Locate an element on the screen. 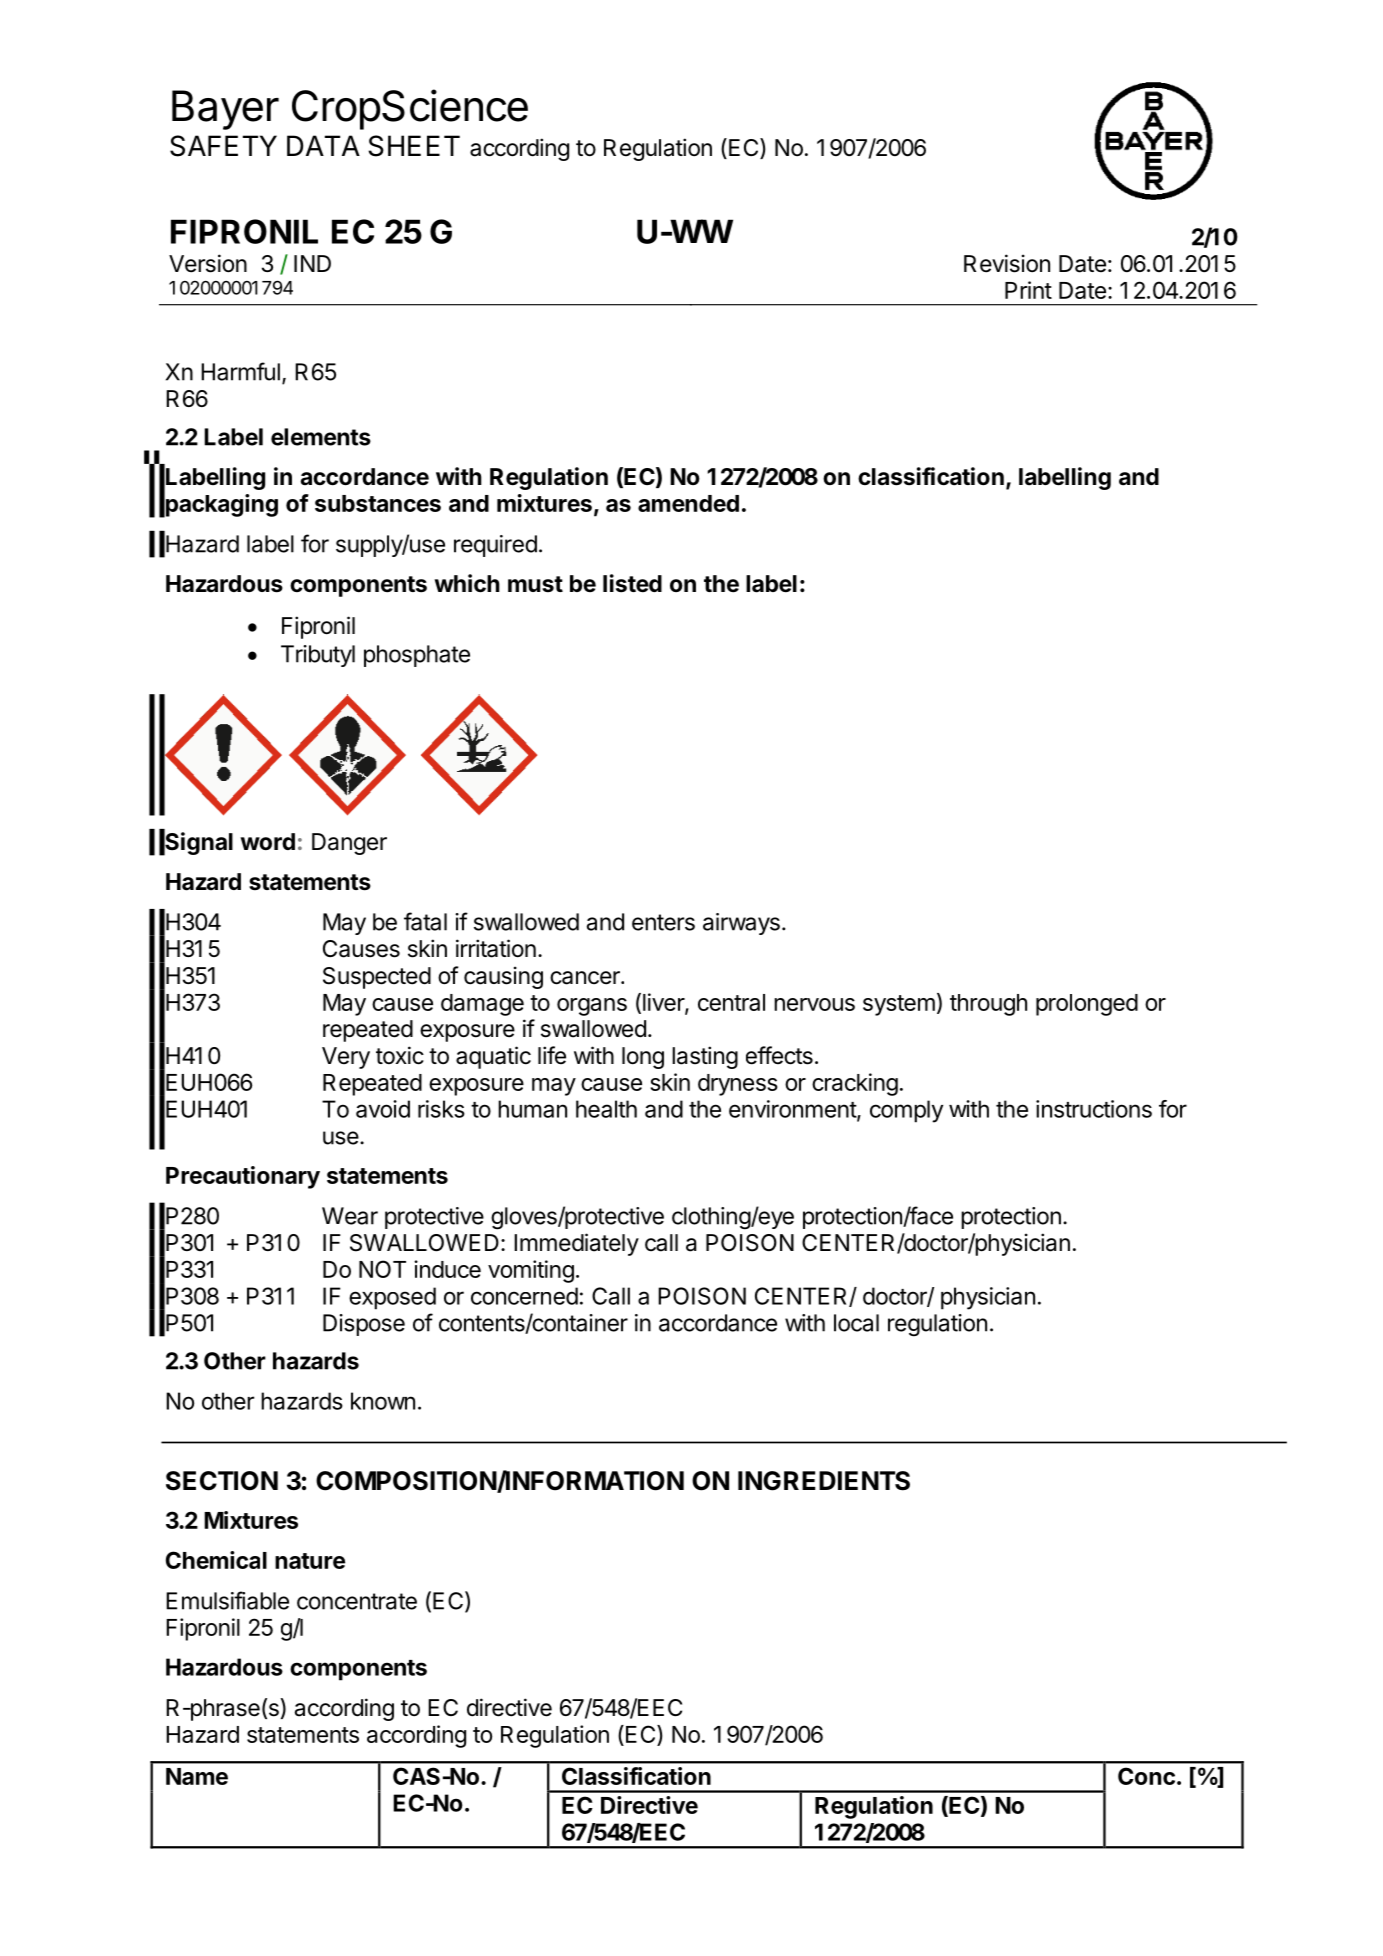  Name is located at coordinates (197, 1776).
